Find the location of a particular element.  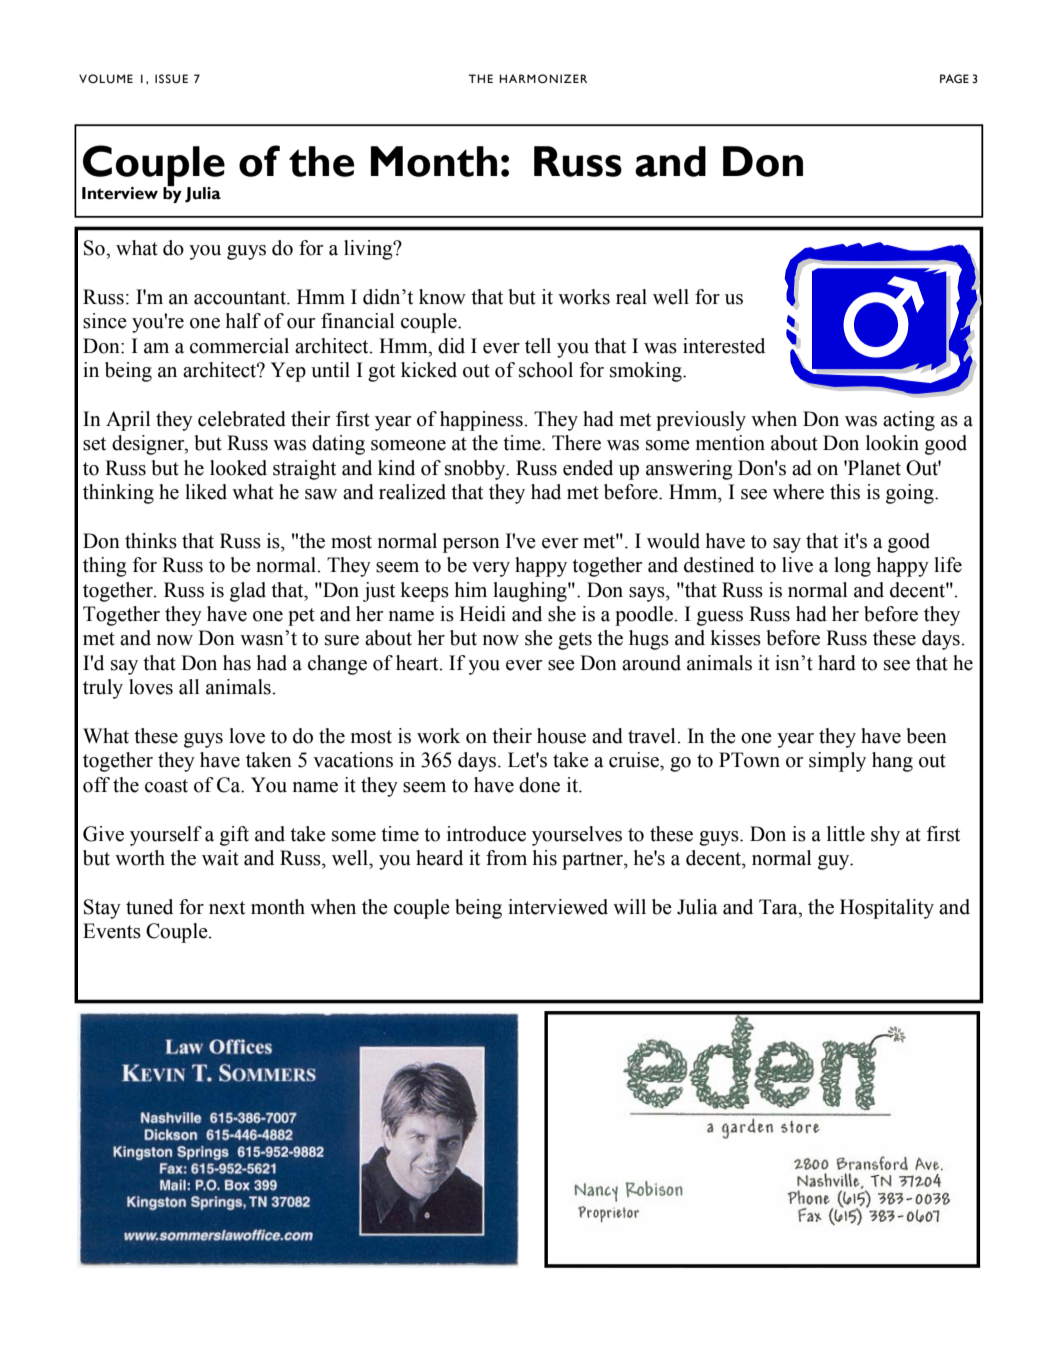

house is located at coordinates (561, 736).
